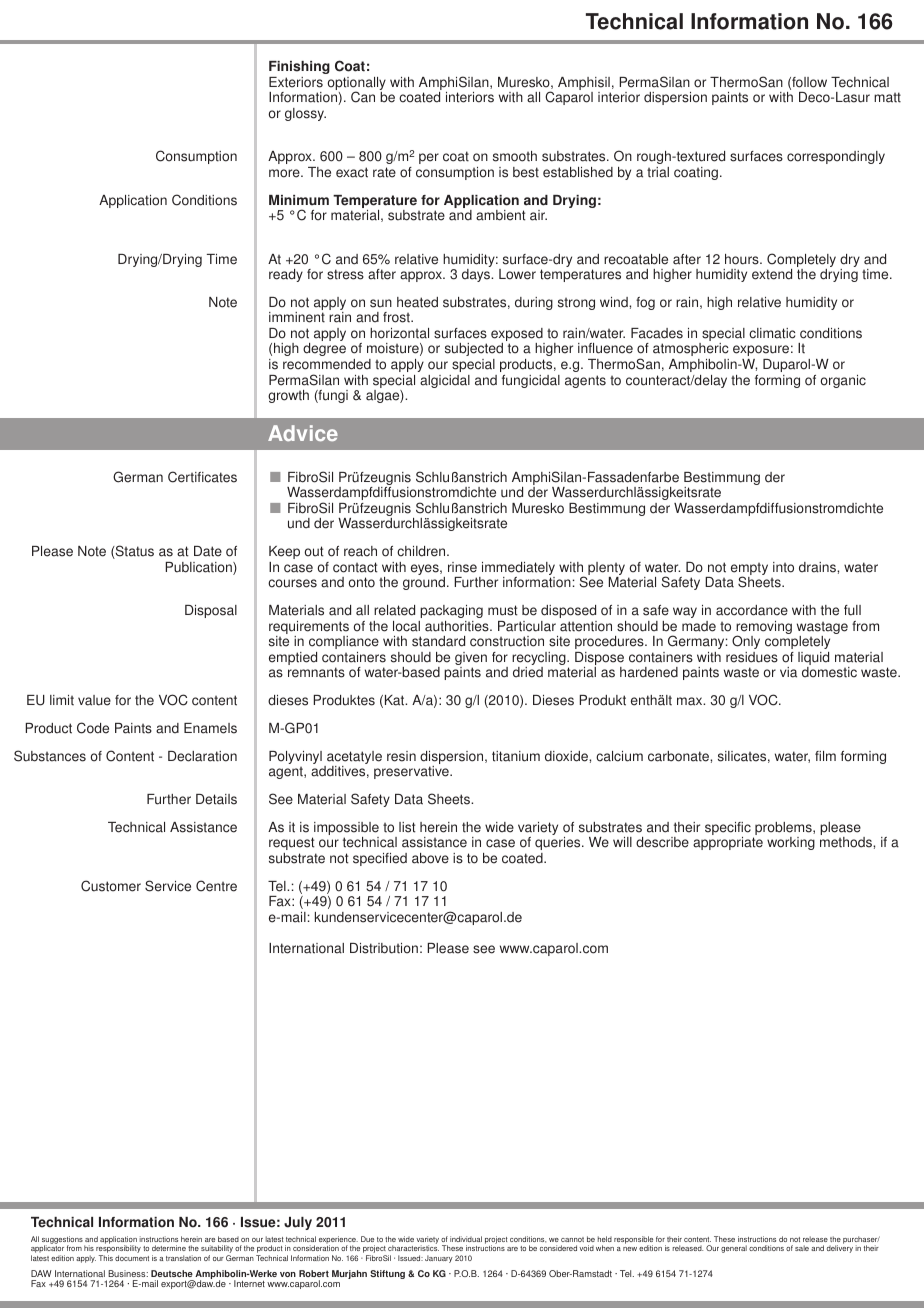 This screenshot has height=1308, width=924. I want to click on Distribution, so click(384, 948).
